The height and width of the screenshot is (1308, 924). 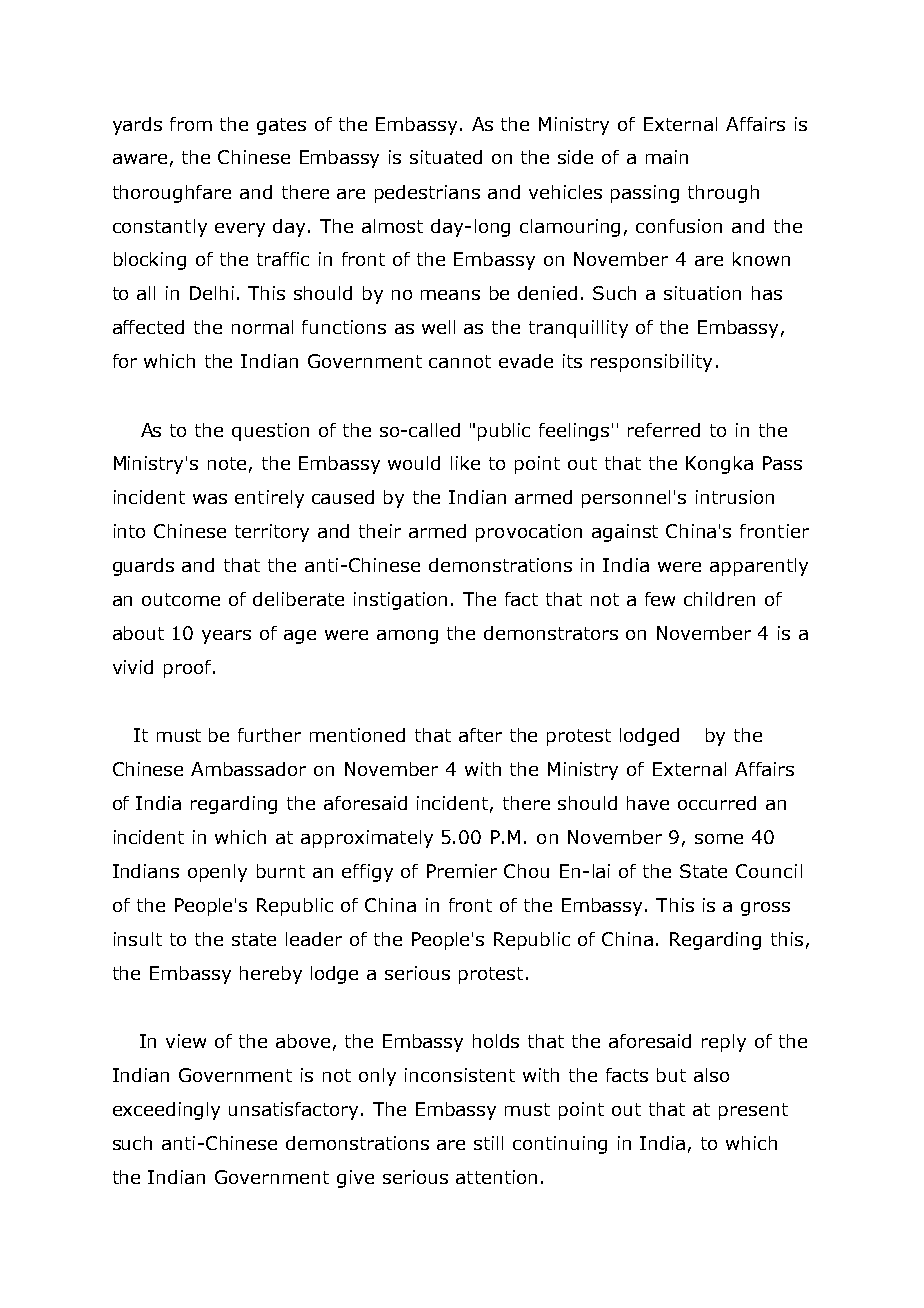 I want to click on exceedingly, so click(x=166, y=1111).
